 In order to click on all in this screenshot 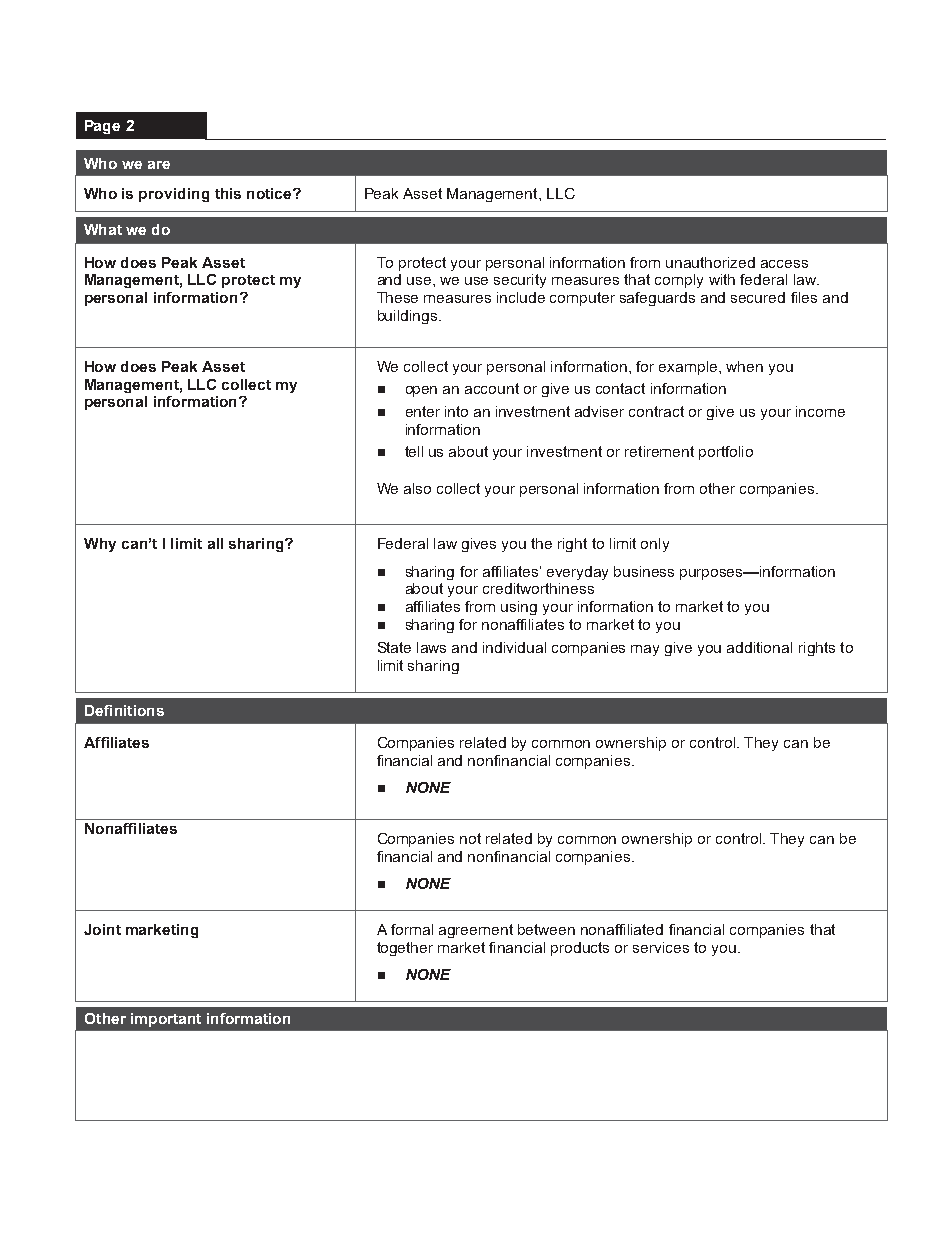, I will do `click(215, 543)`.
